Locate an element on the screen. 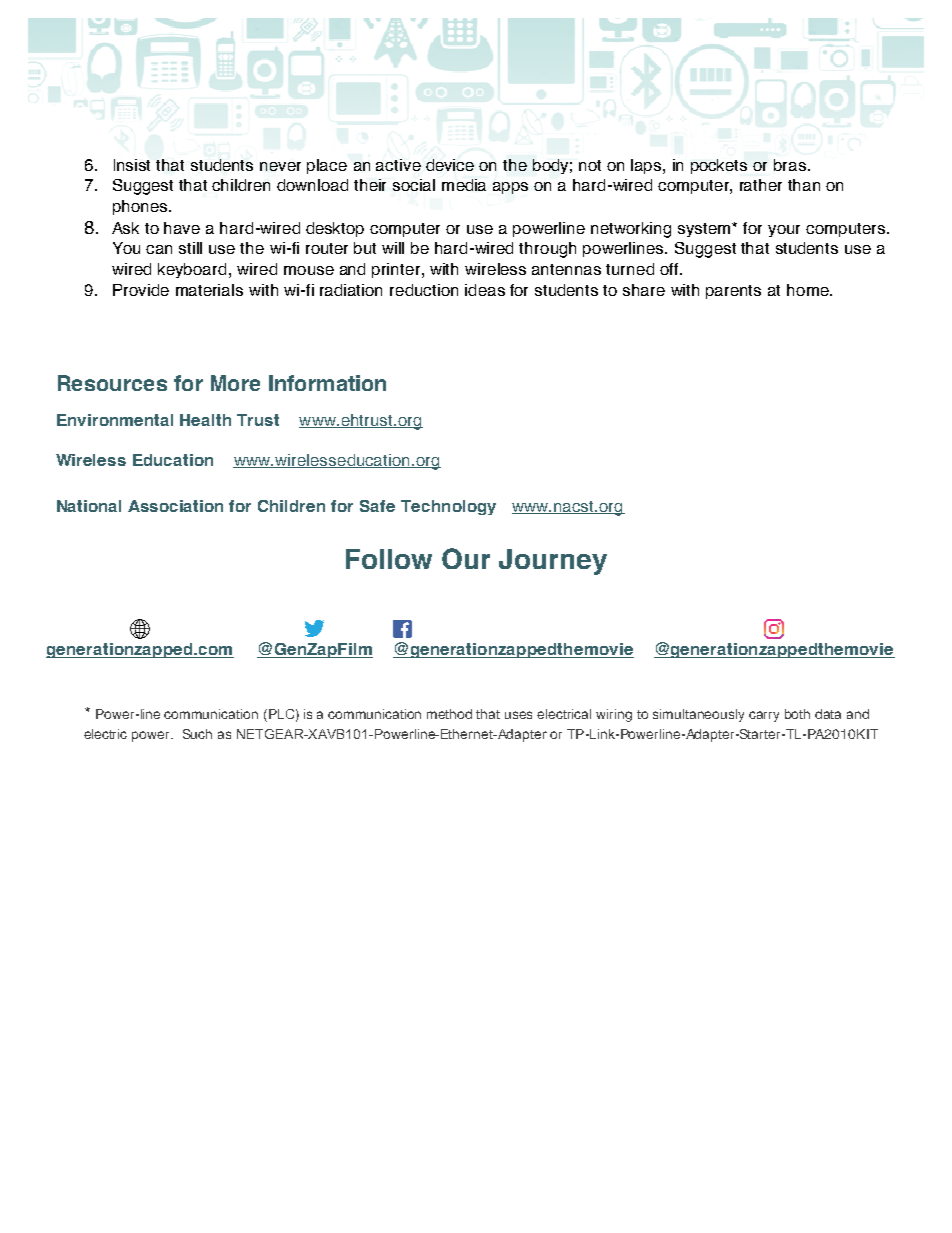  Technology is located at coordinates (448, 507).
